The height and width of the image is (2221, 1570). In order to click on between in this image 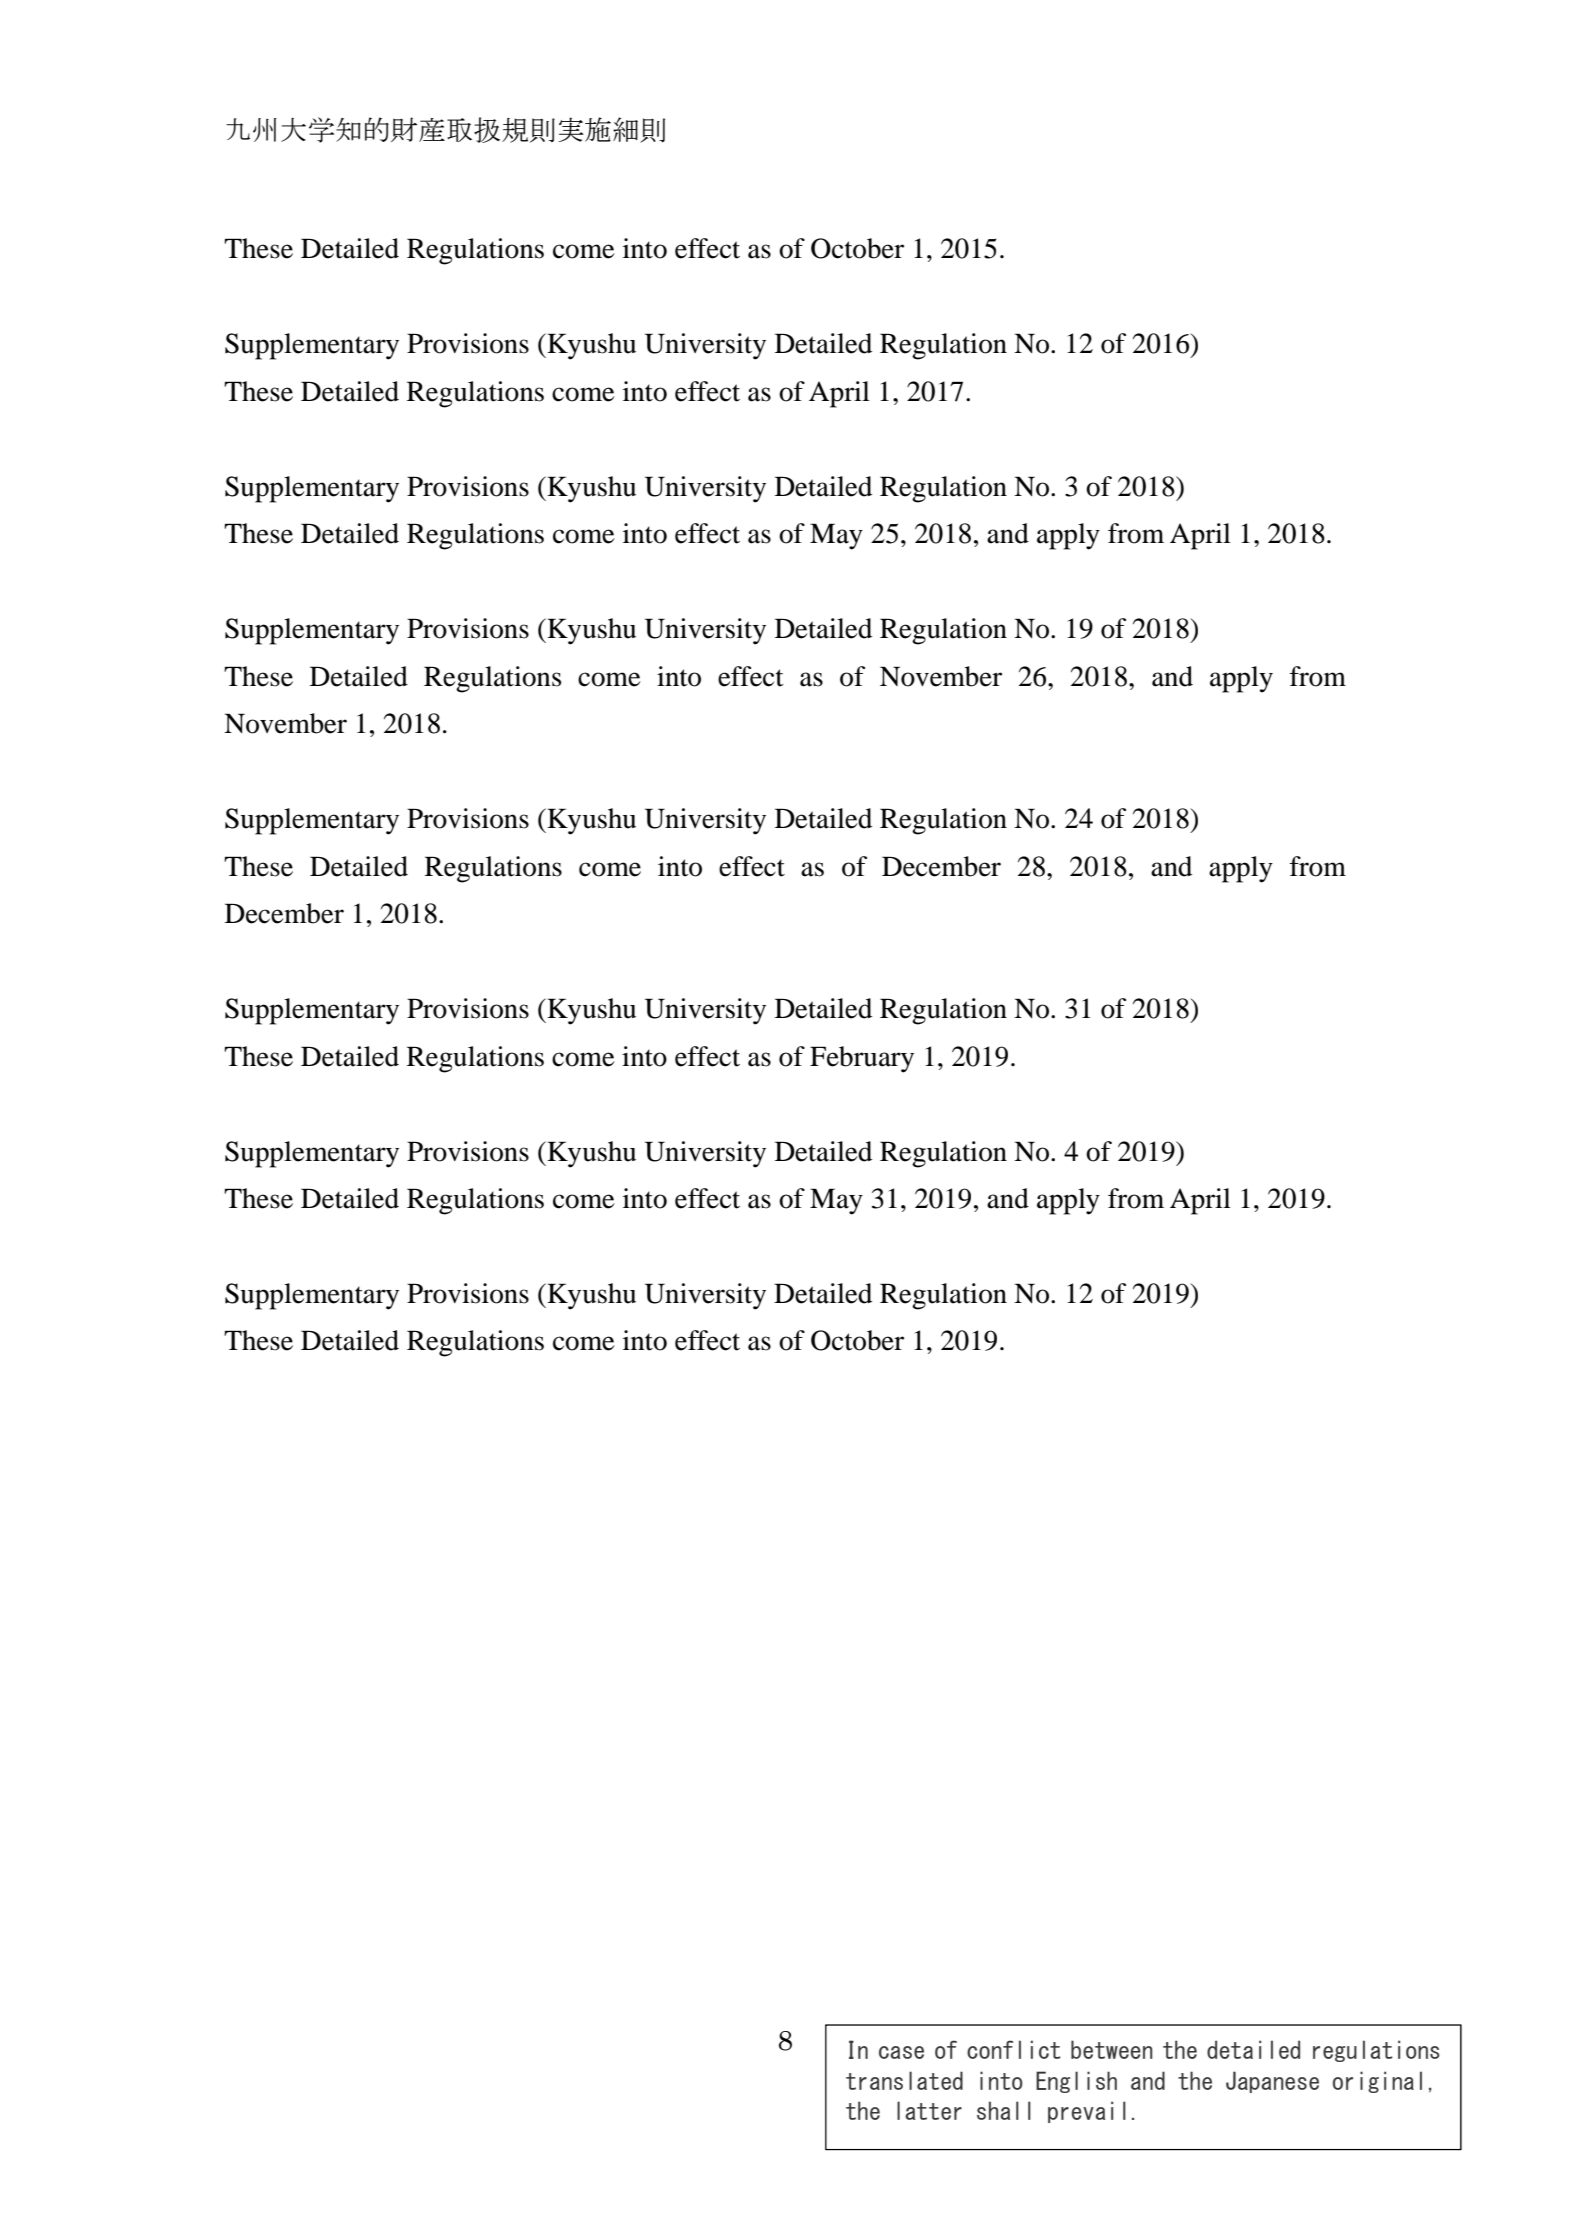, I will do `click(1112, 2049)`.
